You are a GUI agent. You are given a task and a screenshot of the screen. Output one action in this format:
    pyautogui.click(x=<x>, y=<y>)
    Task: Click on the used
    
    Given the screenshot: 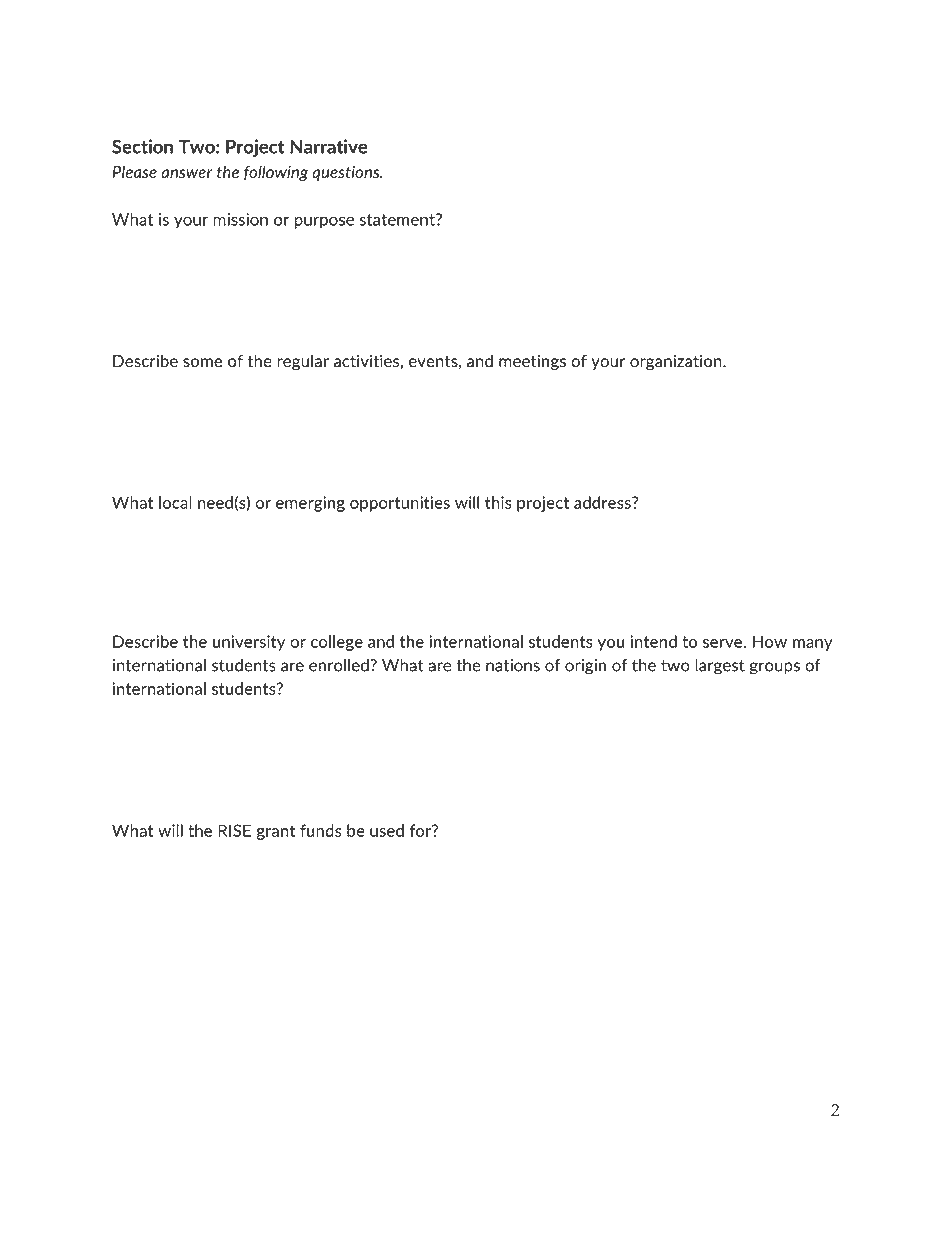 What is the action you would take?
    pyautogui.click(x=387, y=830)
